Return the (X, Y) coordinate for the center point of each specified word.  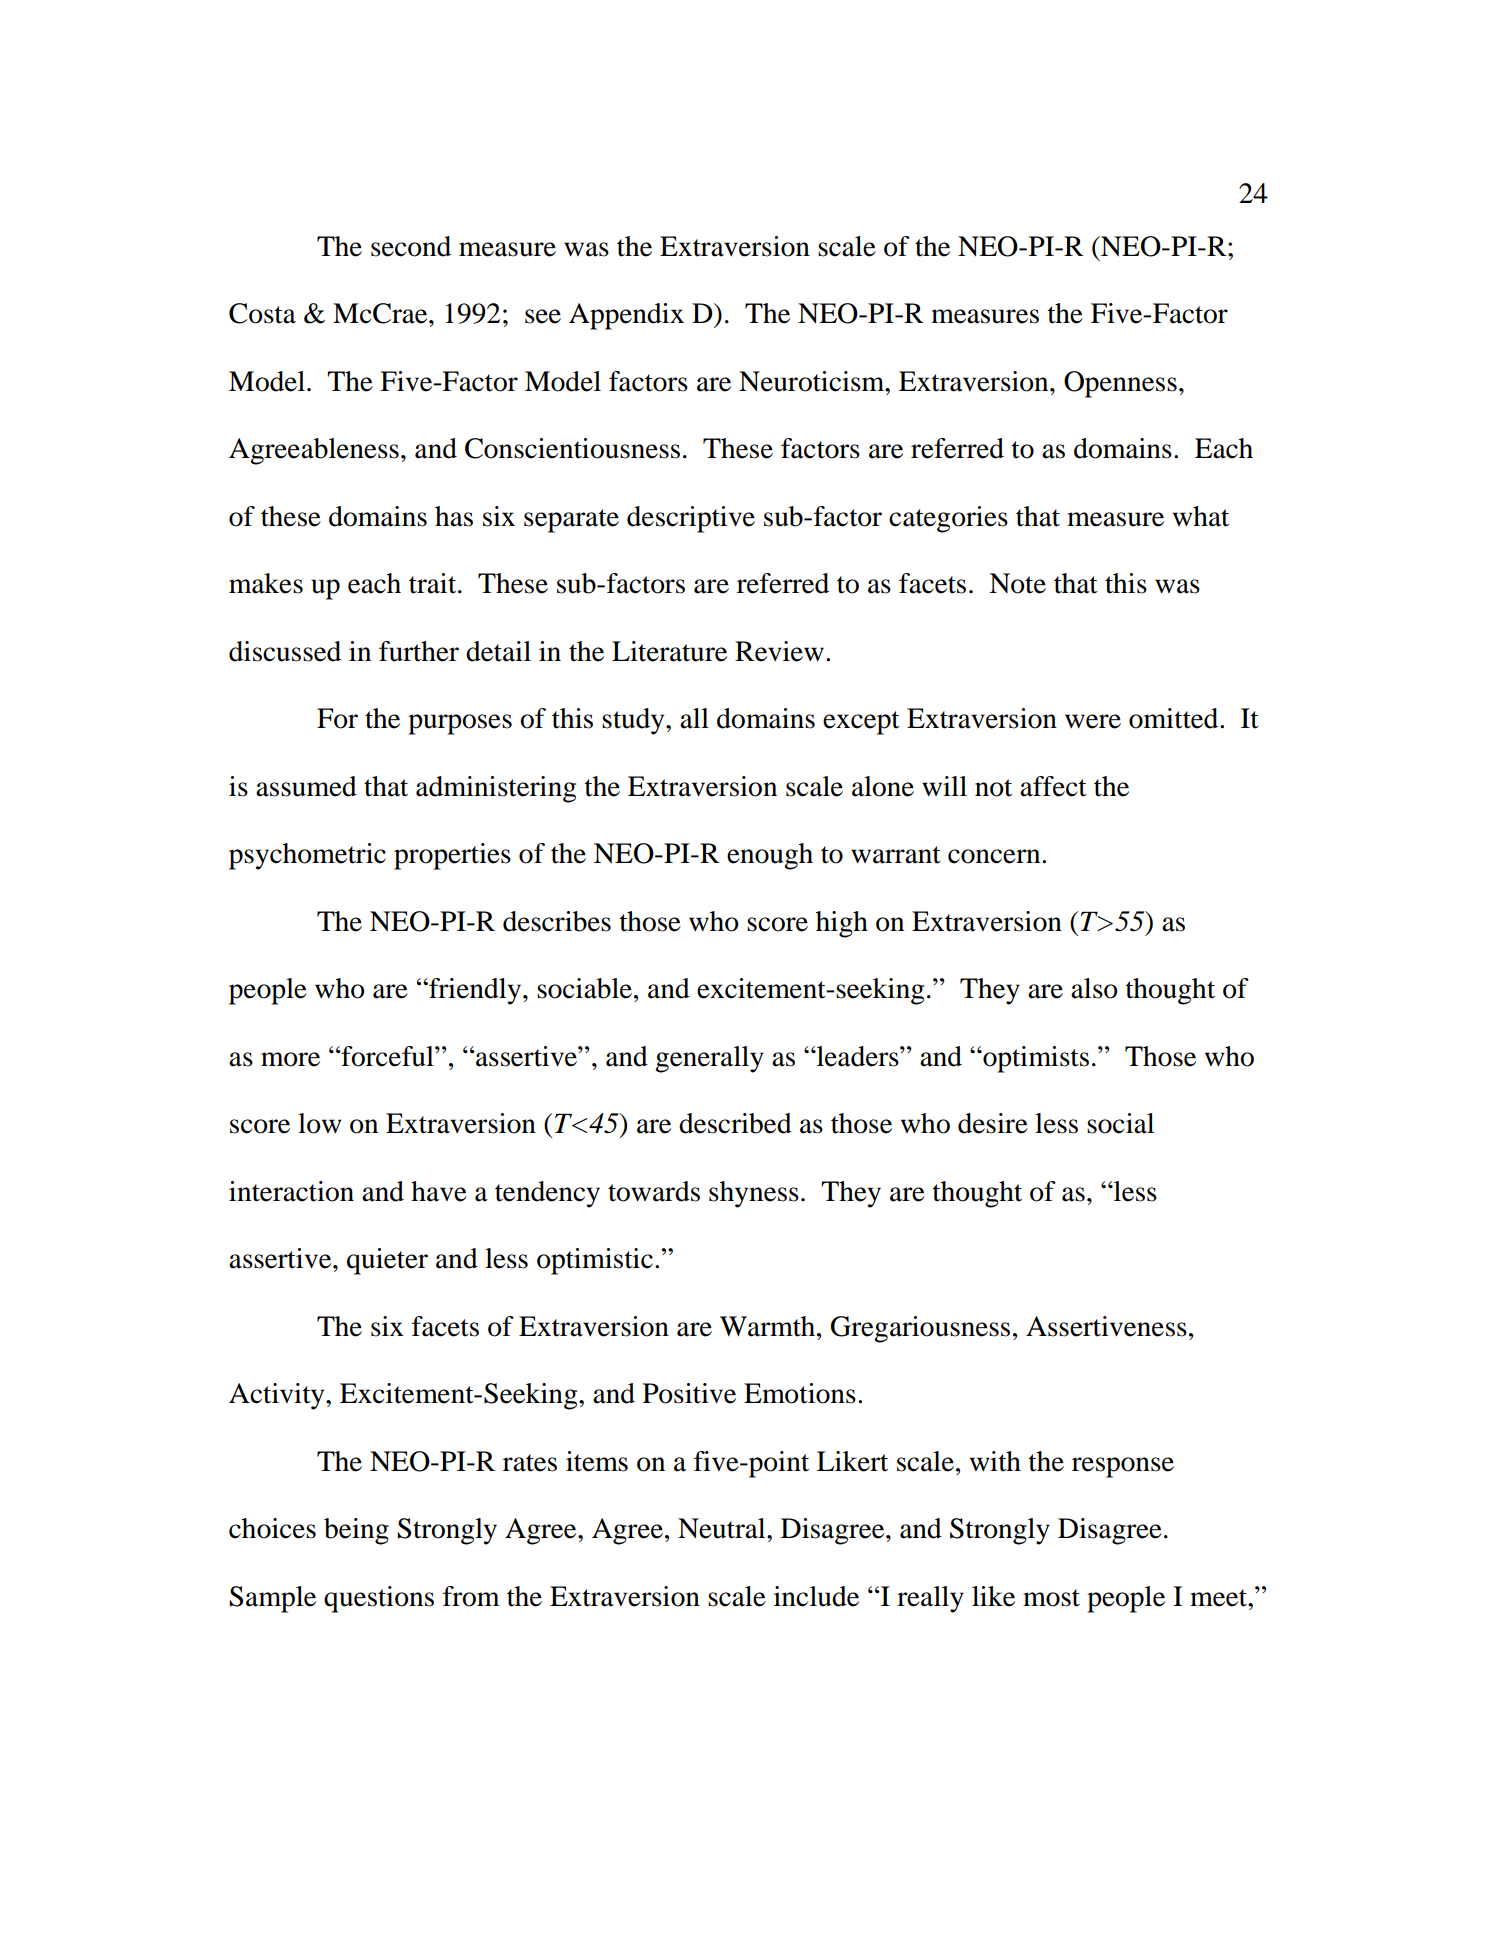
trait (434, 583)
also (1094, 988)
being (356, 1531)
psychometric (307, 856)
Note (1017, 583)
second (411, 246)
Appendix (626, 316)
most (1051, 1598)
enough (770, 856)
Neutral (723, 1528)
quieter (387, 1261)
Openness (1120, 384)
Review (779, 651)
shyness (754, 1194)
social (1120, 1123)
